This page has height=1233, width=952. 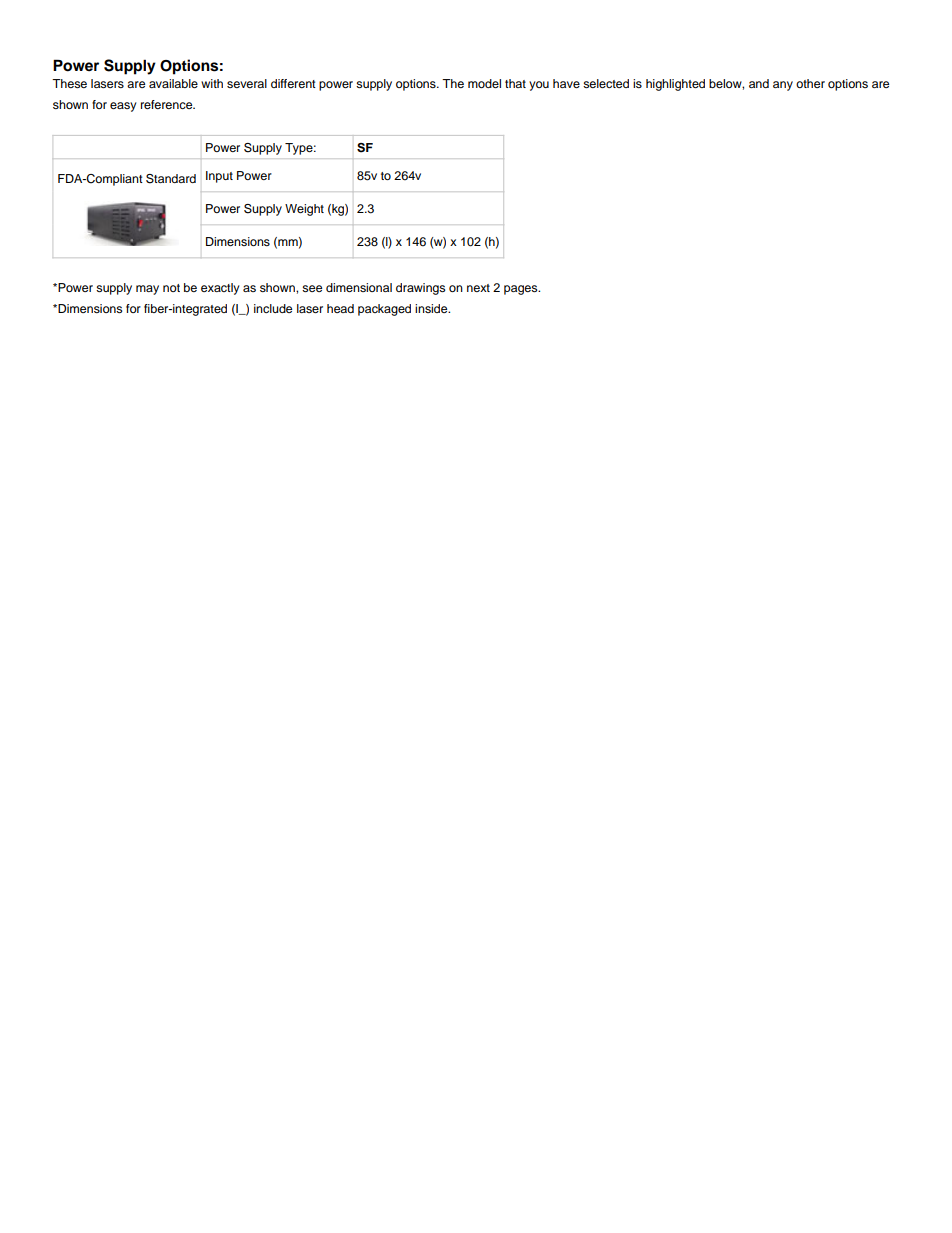 What do you see at coordinates (147, 290) in the page?
I see `may` at bounding box center [147, 290].
